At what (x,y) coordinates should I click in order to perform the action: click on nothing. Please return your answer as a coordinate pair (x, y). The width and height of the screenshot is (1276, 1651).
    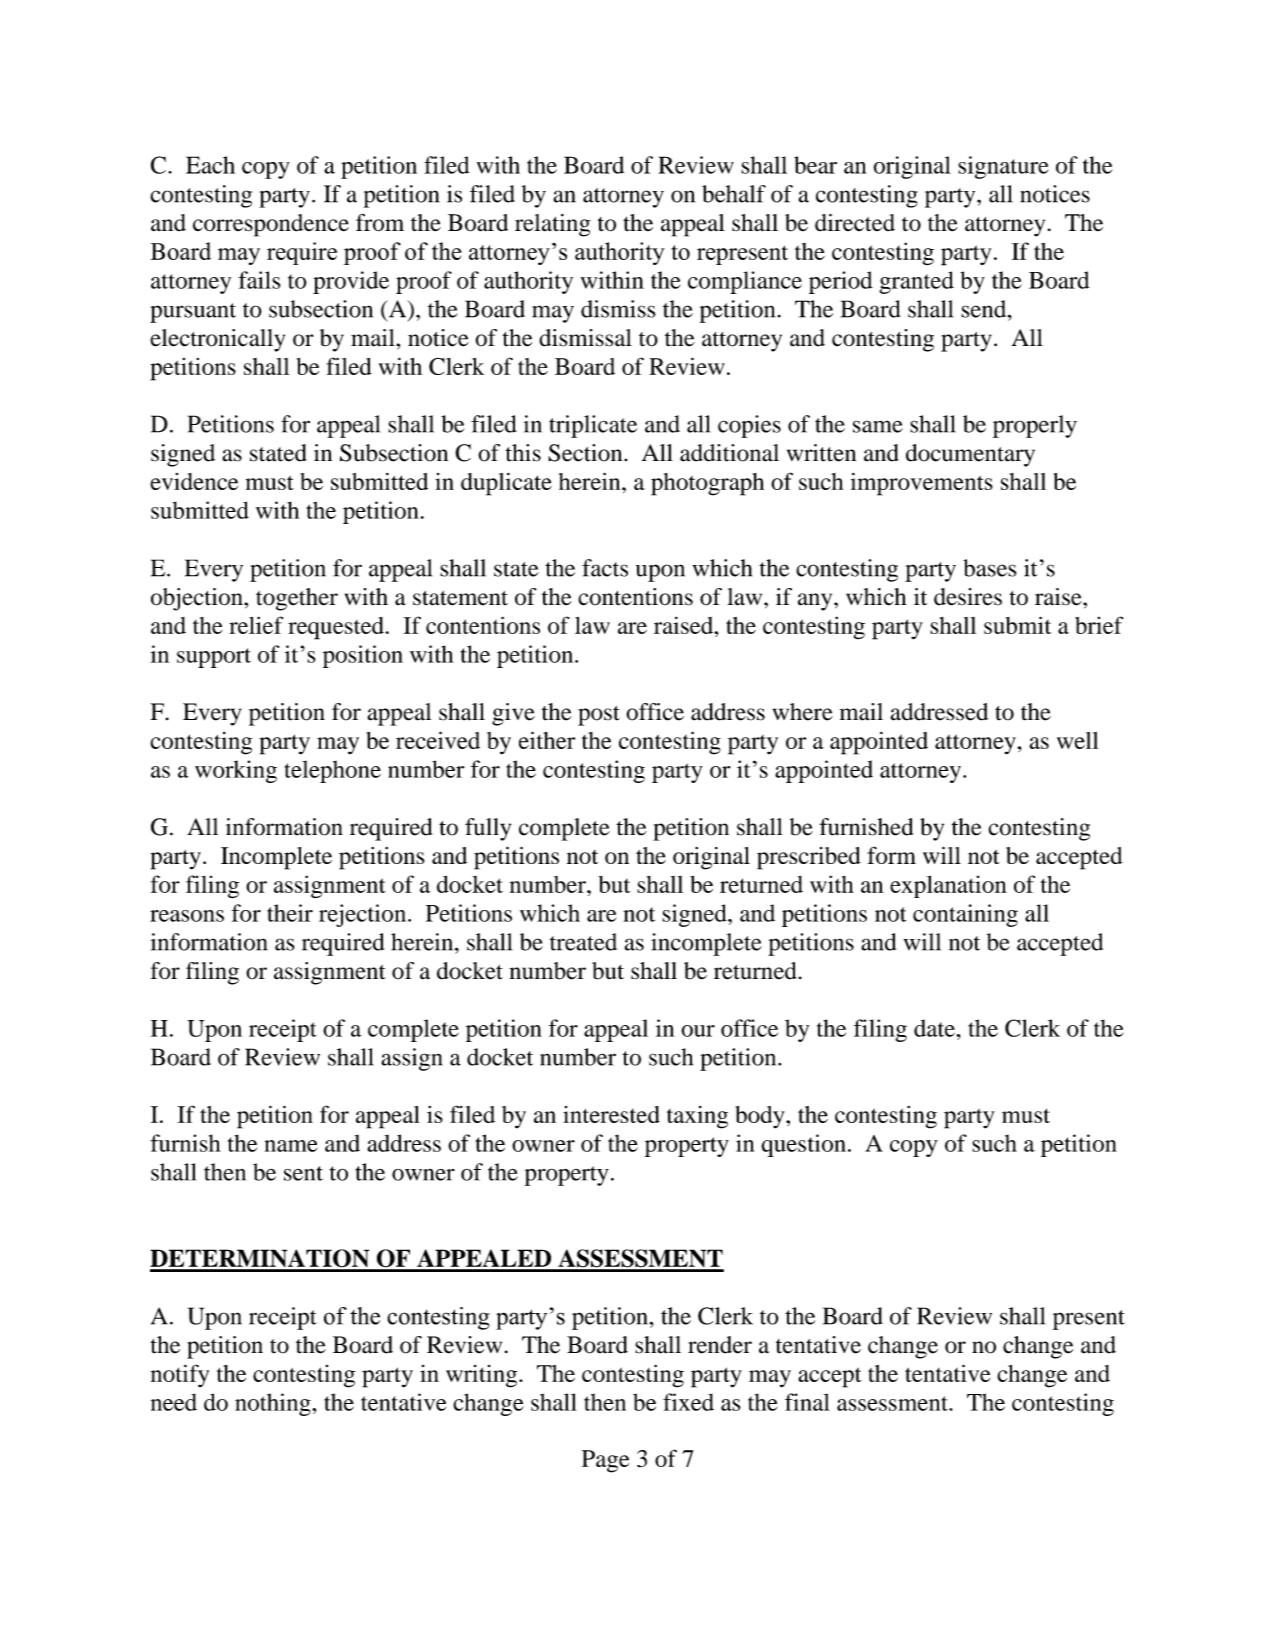
    Looking at the image, I should click on (274, 1404).
